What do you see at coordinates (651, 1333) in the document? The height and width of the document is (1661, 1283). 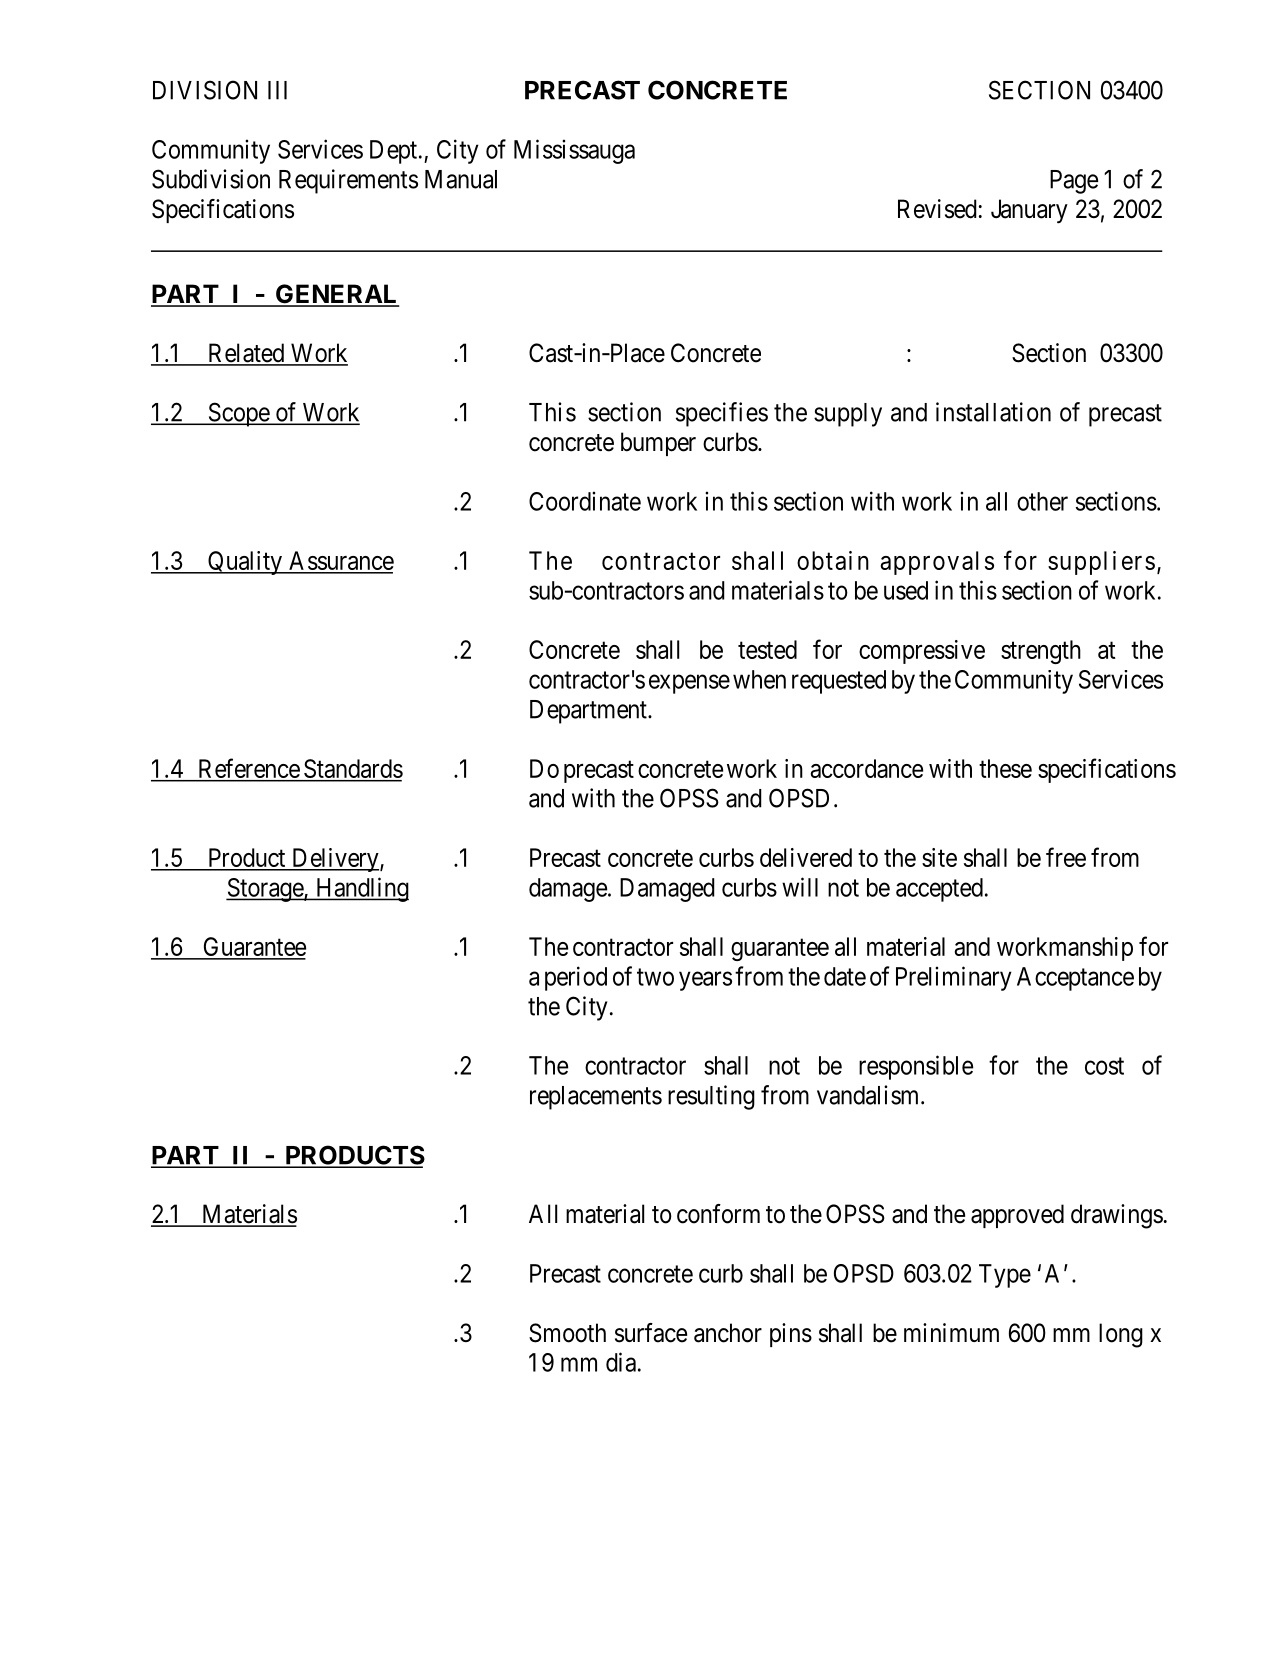 I see `surface` at bounding box center [651, 1333].
